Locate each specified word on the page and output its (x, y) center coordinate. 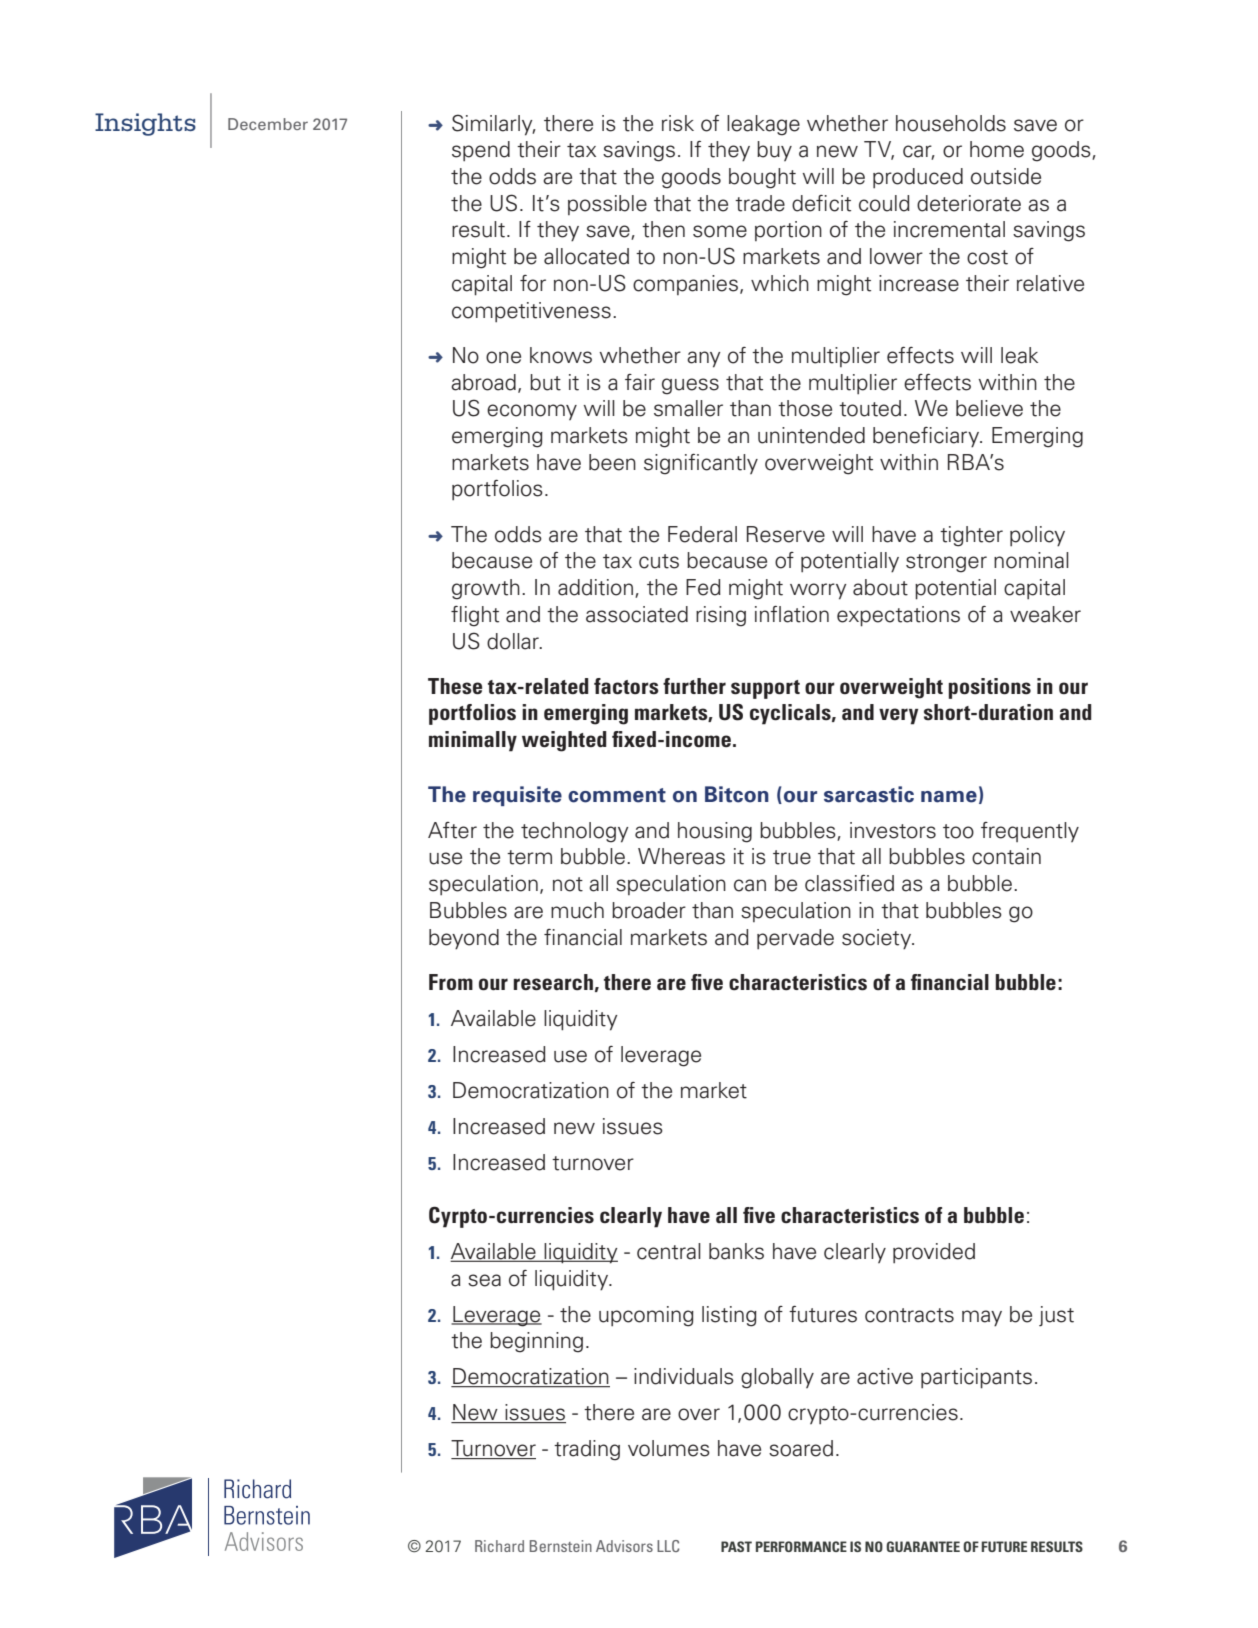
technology (575, 832)
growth (486, 589)
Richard (499, 1546)
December (268, 124)
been (612, 462)
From (451, 982)
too (958, 831)
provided (934, 1253)
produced (918, 178)
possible (607, 205)
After (452, 830)
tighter (971, 536)
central (669, 1251)
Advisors (624, 1546)
